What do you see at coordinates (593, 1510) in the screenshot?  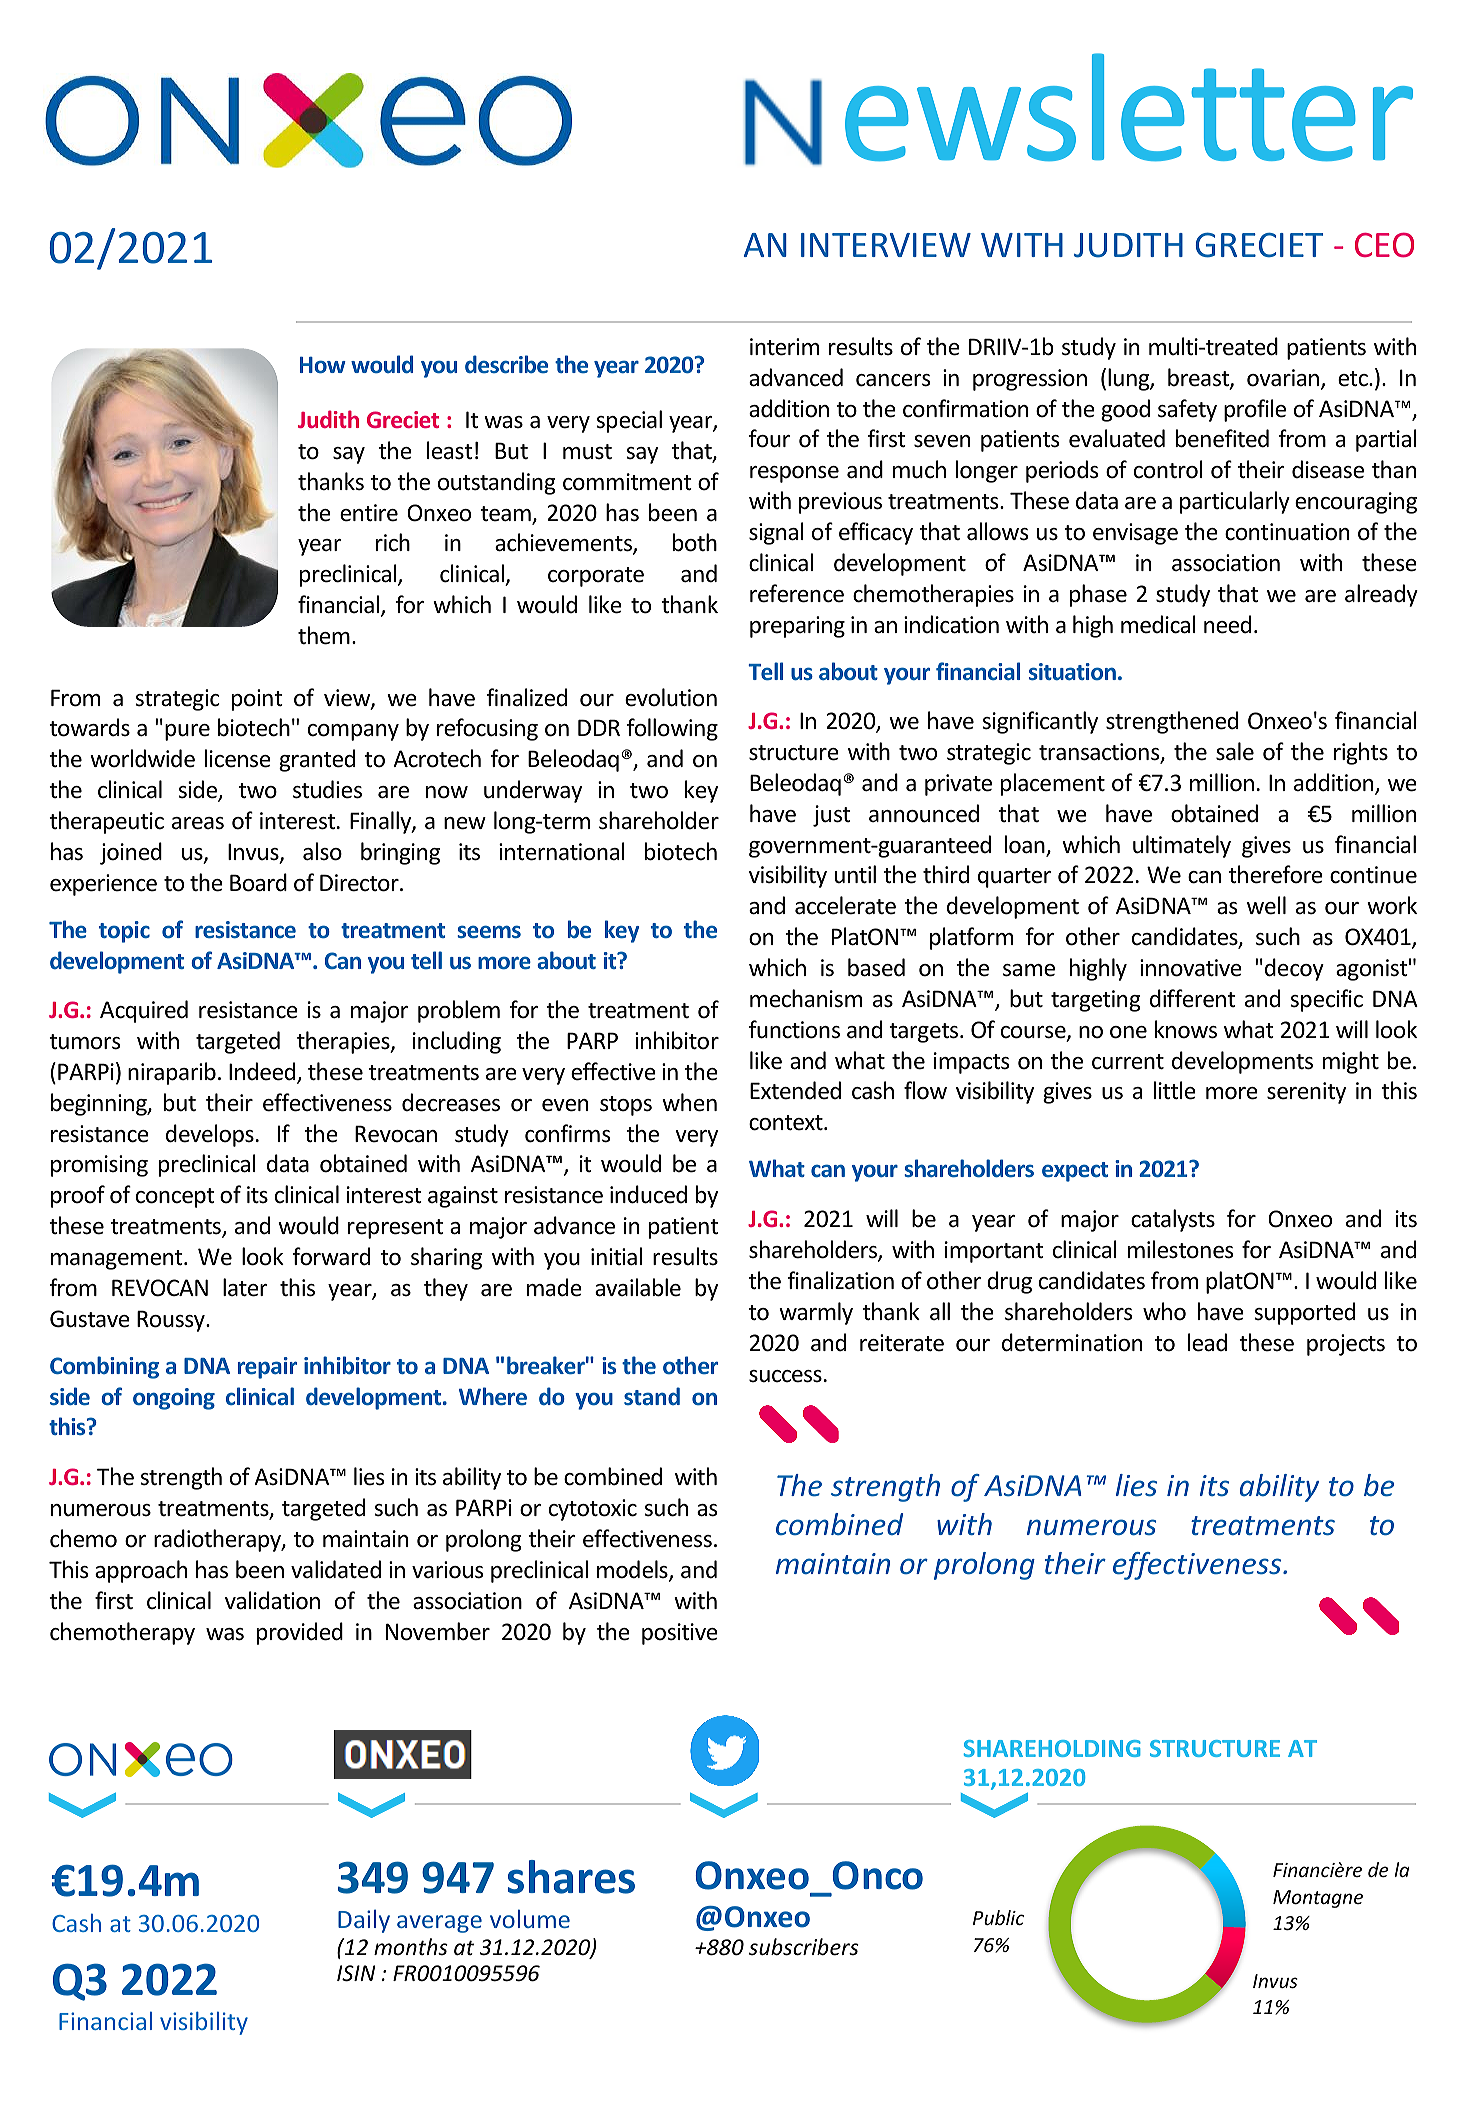 I see `cytotoxic` at bounding box center [593, 1510].
